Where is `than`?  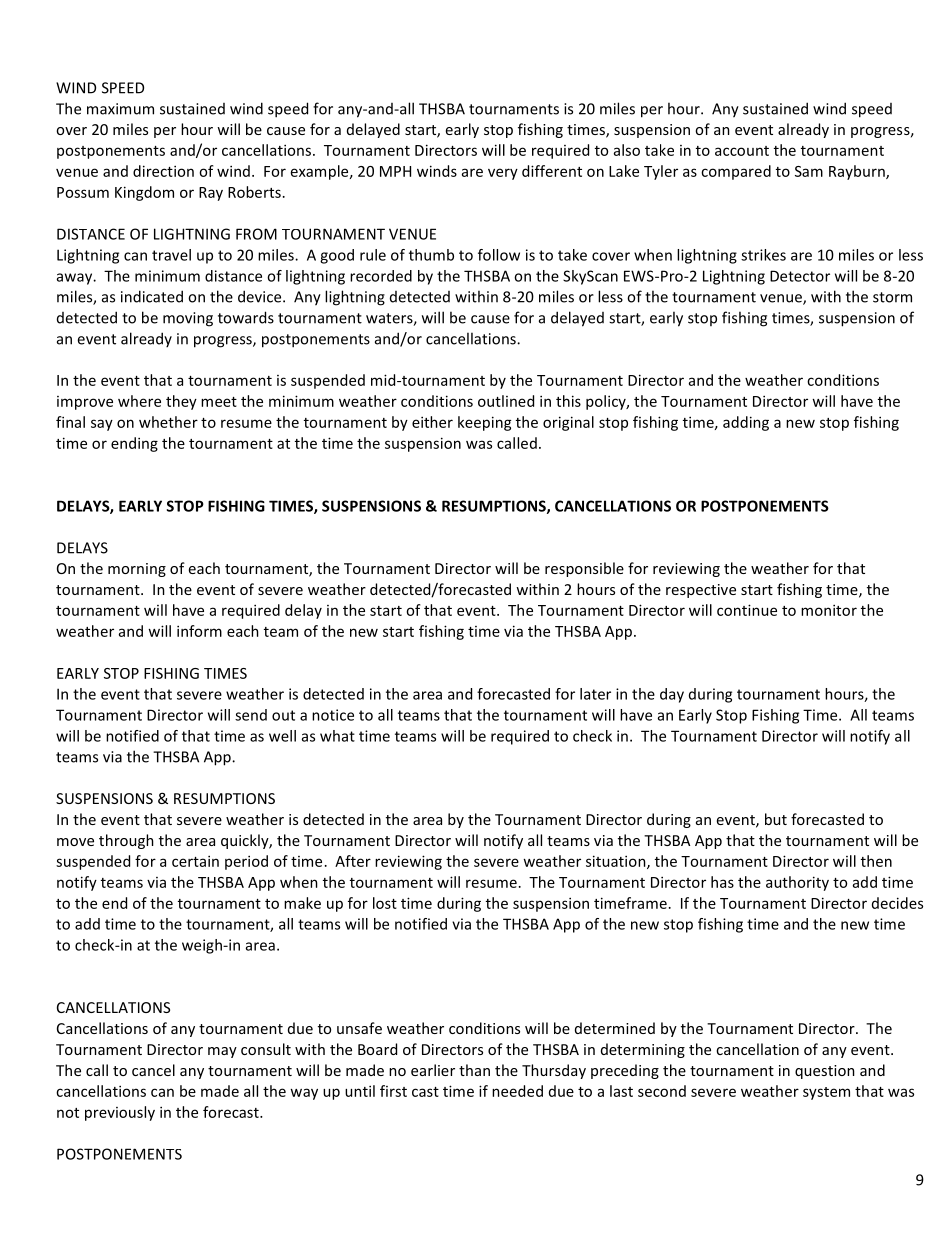 than is located at coordinates (474, 1070).
